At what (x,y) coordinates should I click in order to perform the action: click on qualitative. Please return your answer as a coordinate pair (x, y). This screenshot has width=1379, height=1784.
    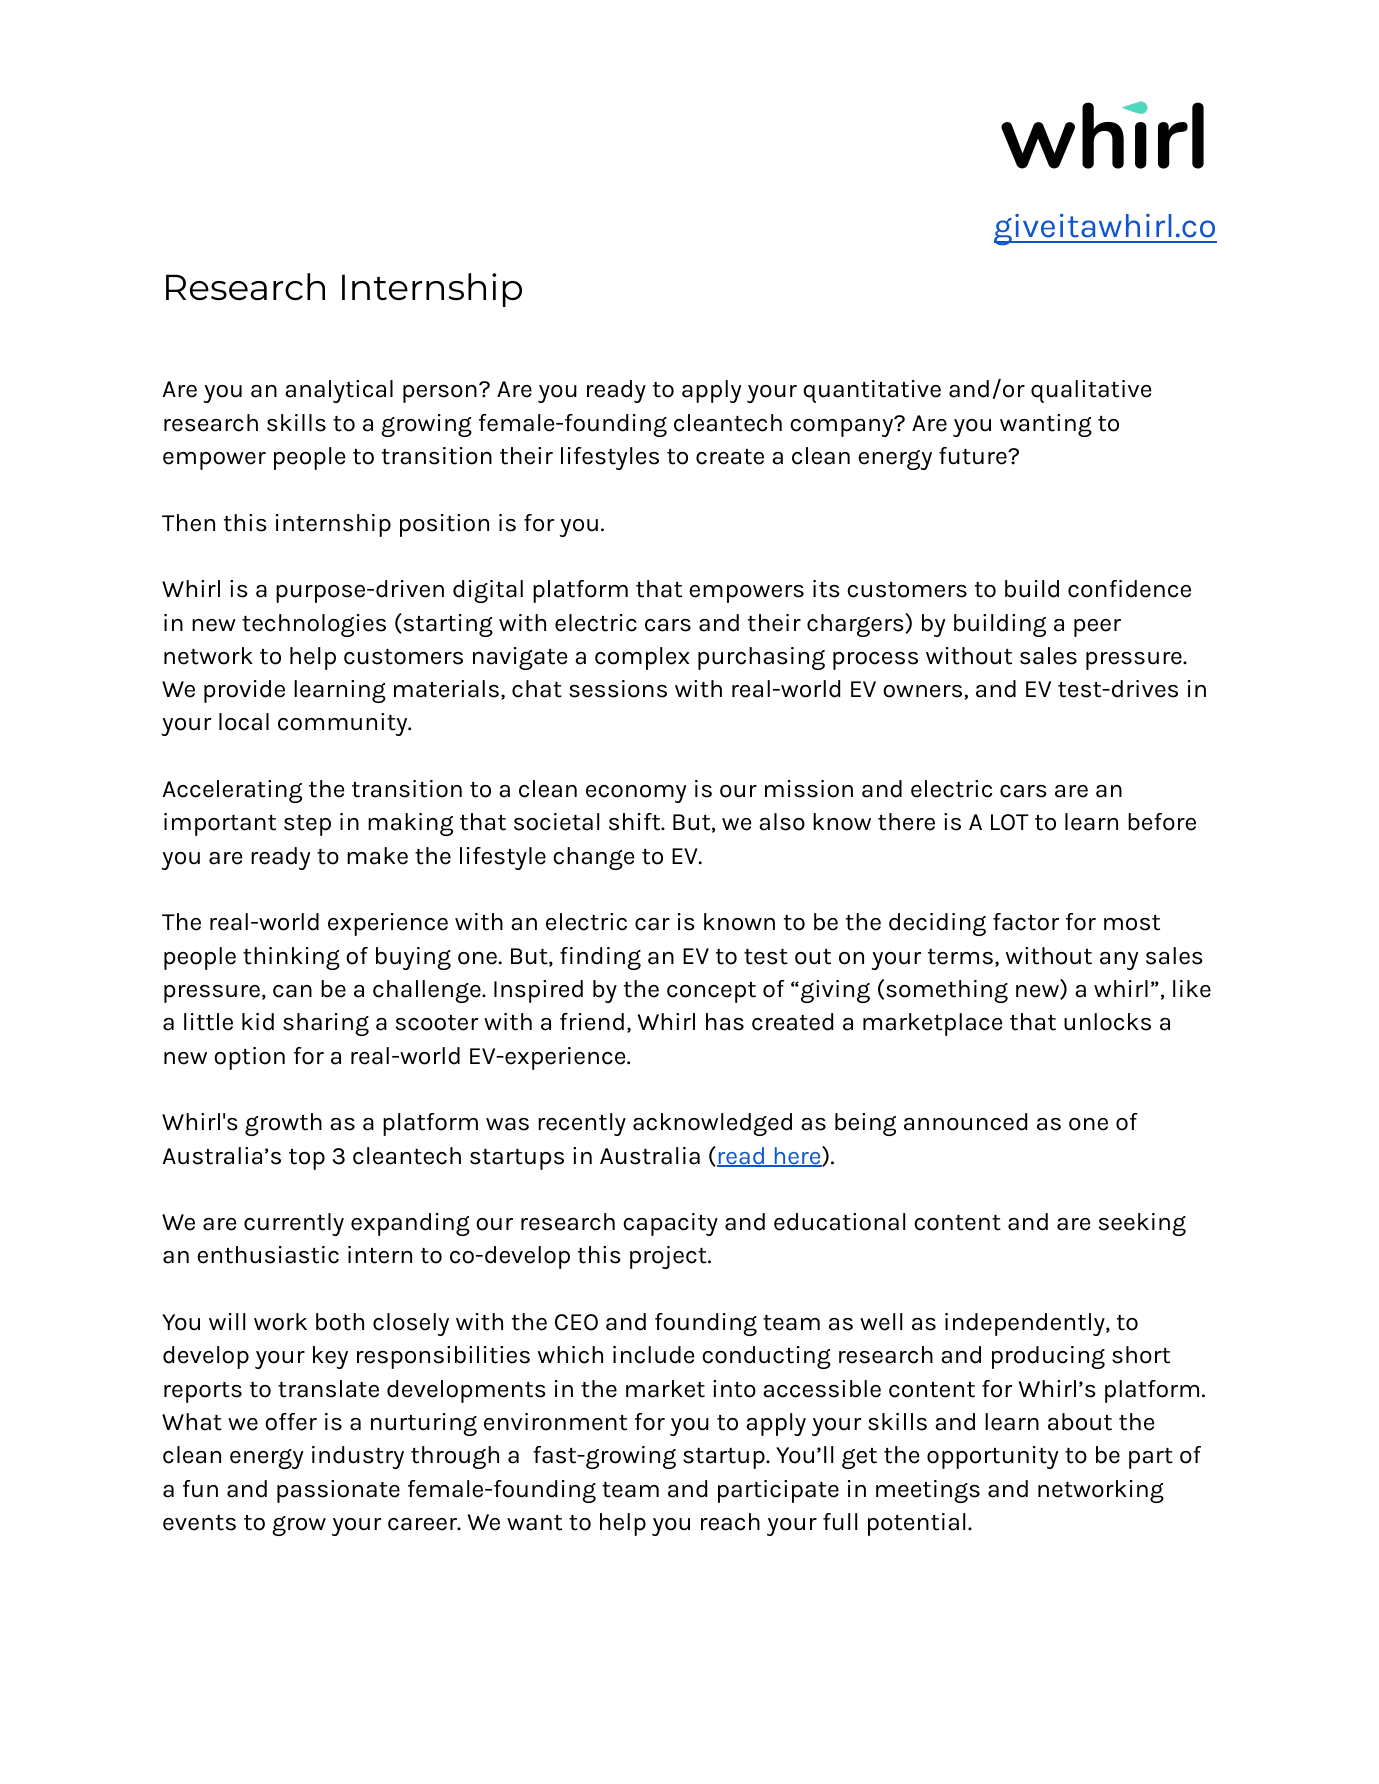
    Looking at the image, I should click on (1091, 391).
